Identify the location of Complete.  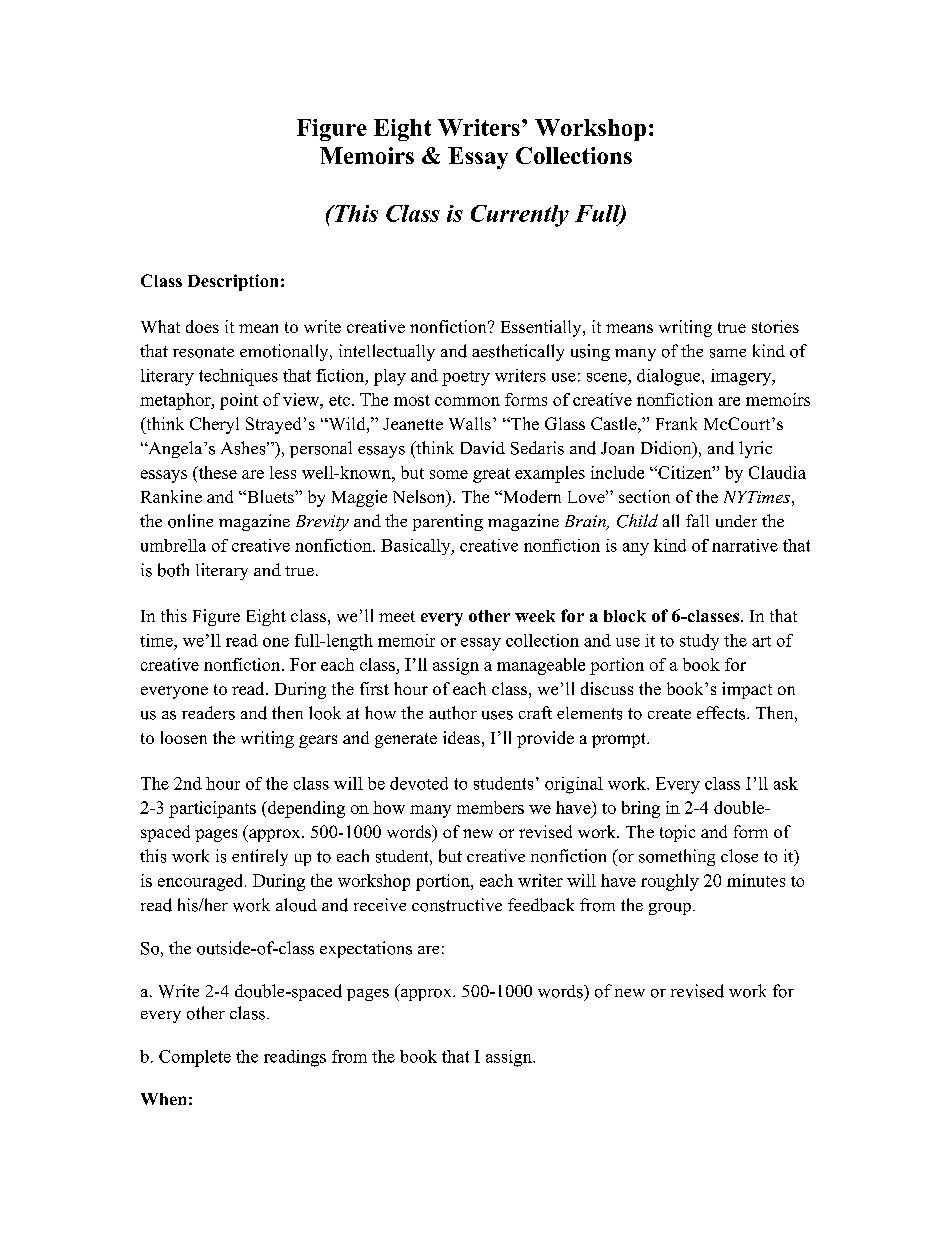
(195, 1058).
